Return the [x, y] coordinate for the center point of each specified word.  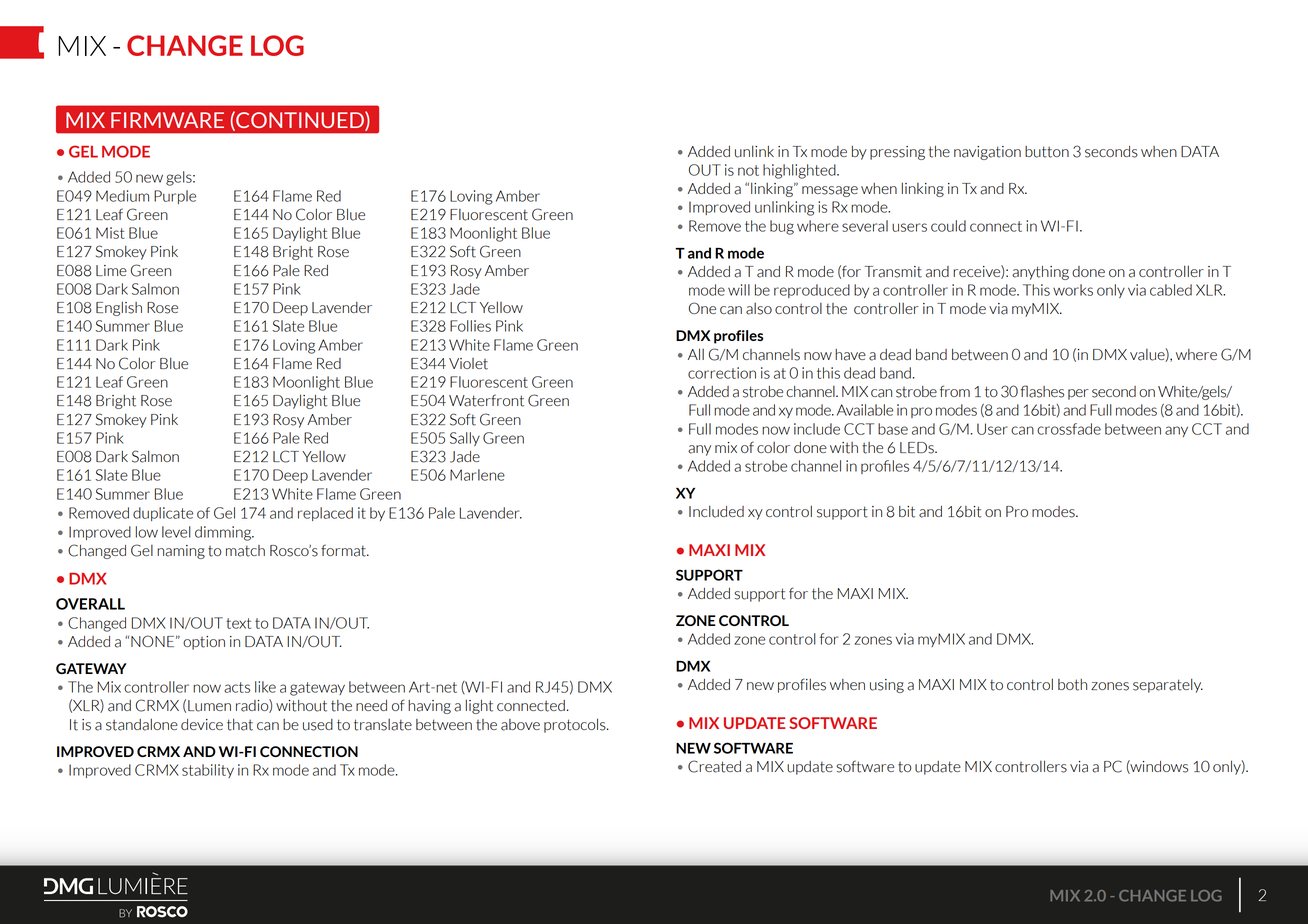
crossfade [1069, 429]
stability [208, 771]
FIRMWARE [167, 120]
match [245, 551]
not [748, 170]
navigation [987, 153]
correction [722, 373]
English [119, 308]
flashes [1042, 391]
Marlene [477, 475]
